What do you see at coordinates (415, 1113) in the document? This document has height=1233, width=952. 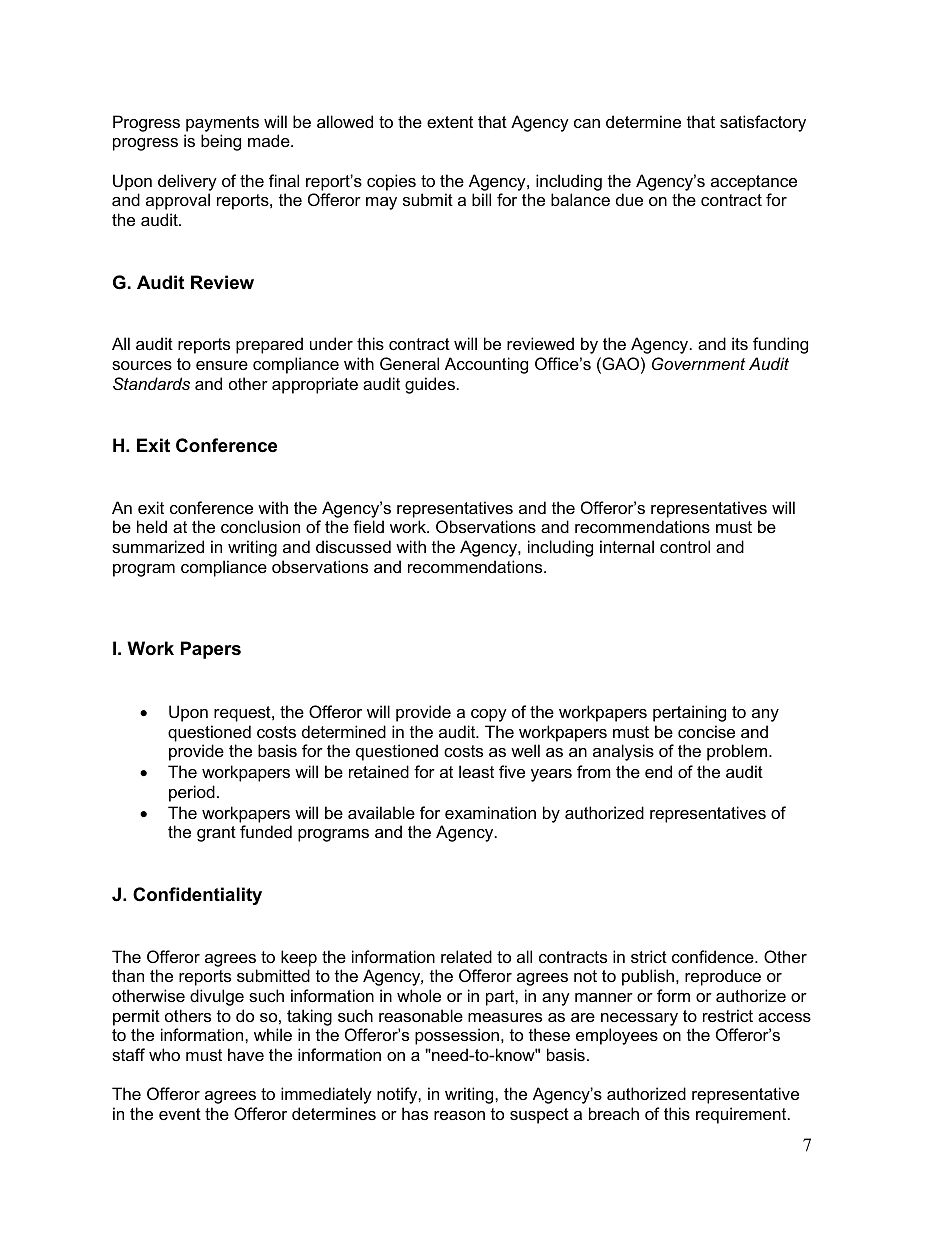 I see `has` at bounding box center [415, 1113].
